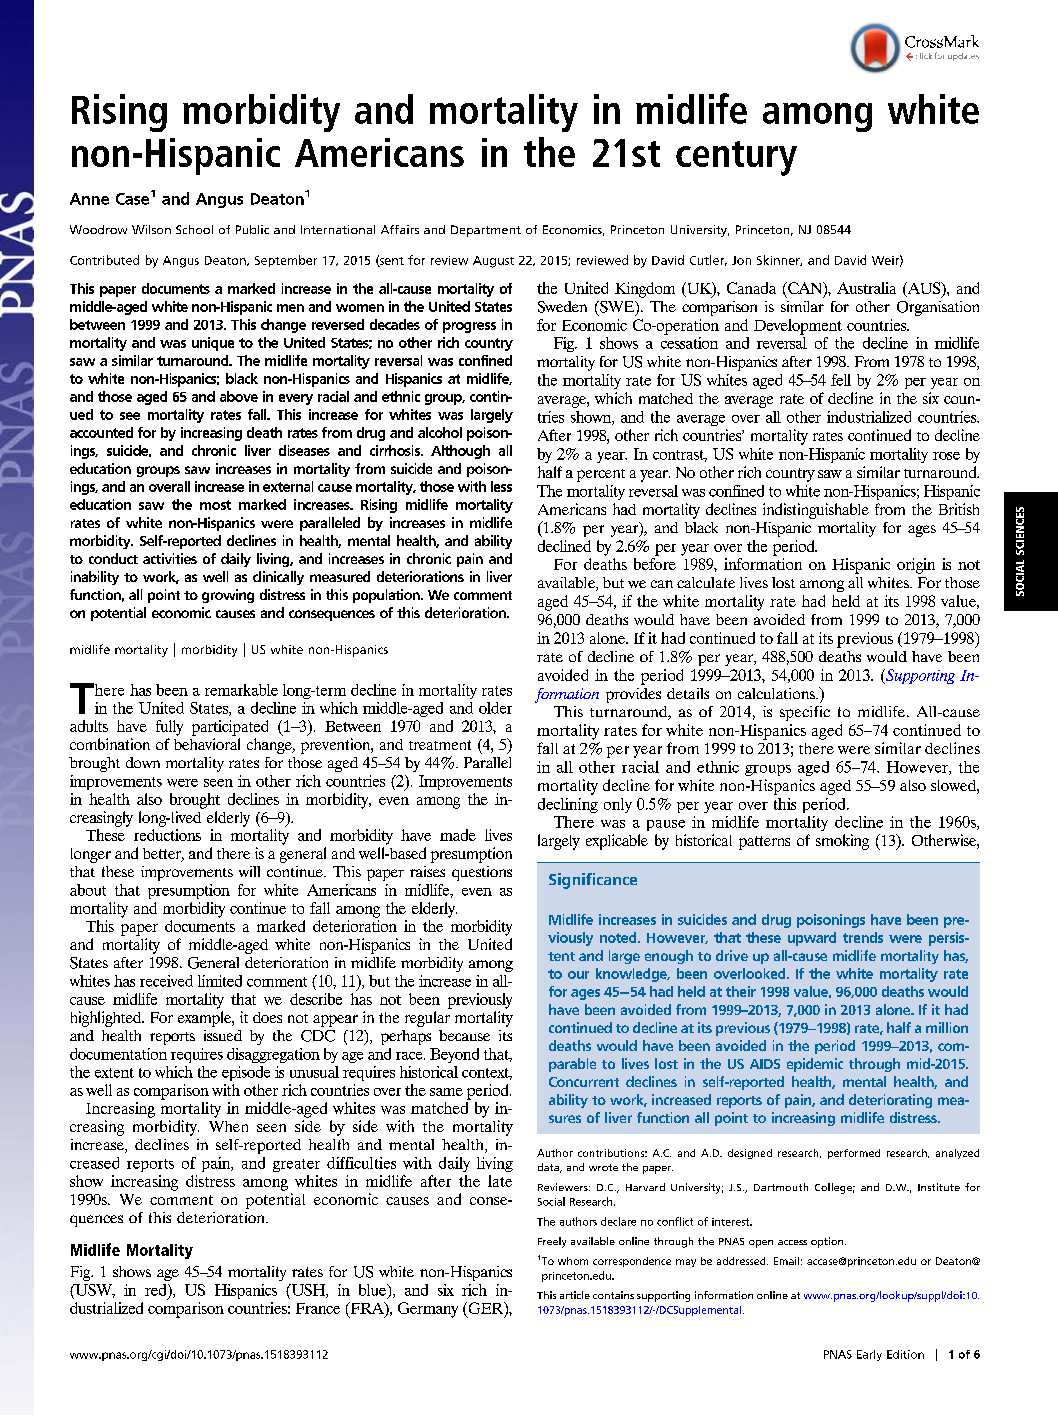  What do you see at coordinates (166, 981) in the screenshot?
I see `received` at bounding box center [166, 981].
